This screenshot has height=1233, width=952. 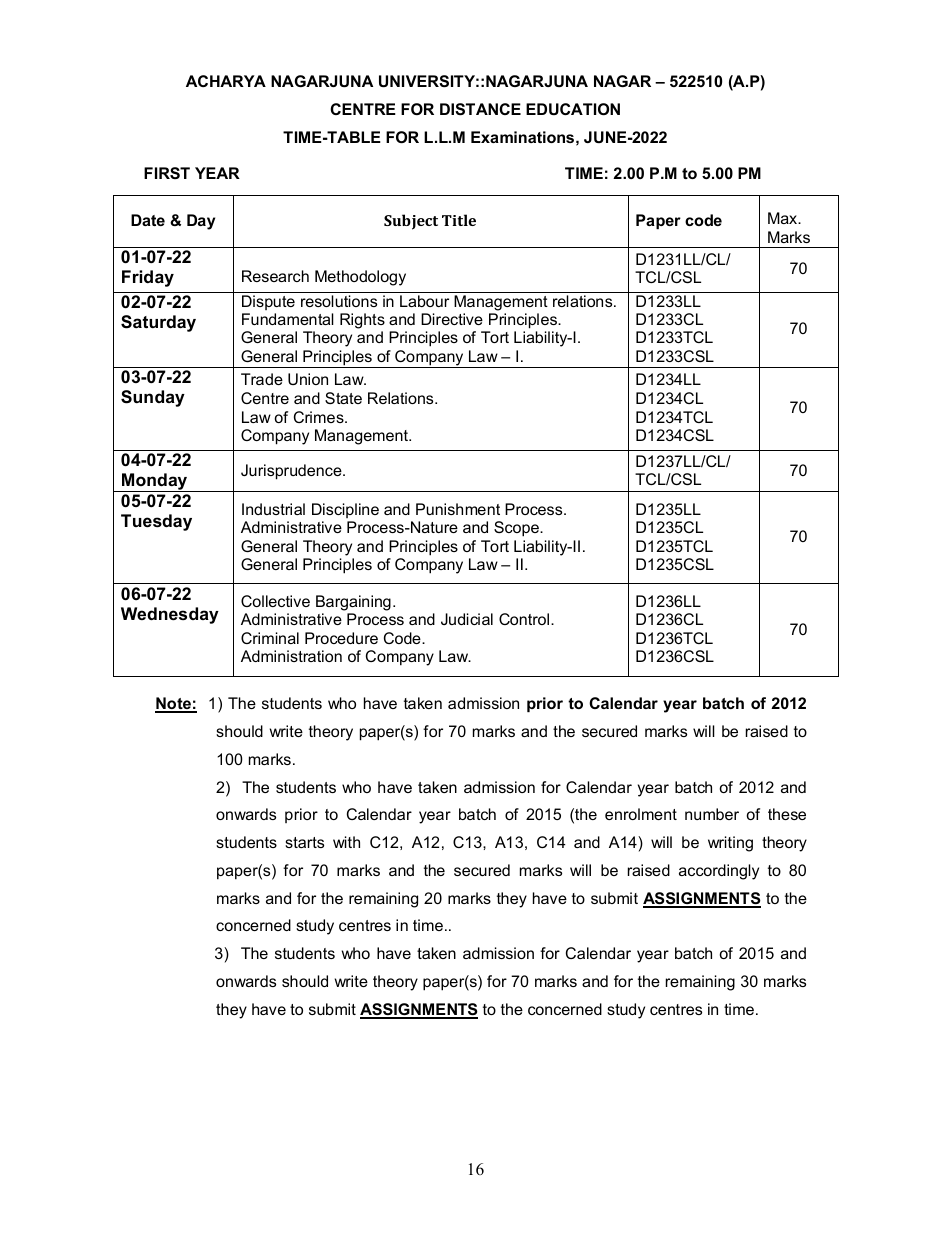 What do you see at coordinates (304, 842) in the screenshot?
I see `starts` at bounding box center [304, 842].
